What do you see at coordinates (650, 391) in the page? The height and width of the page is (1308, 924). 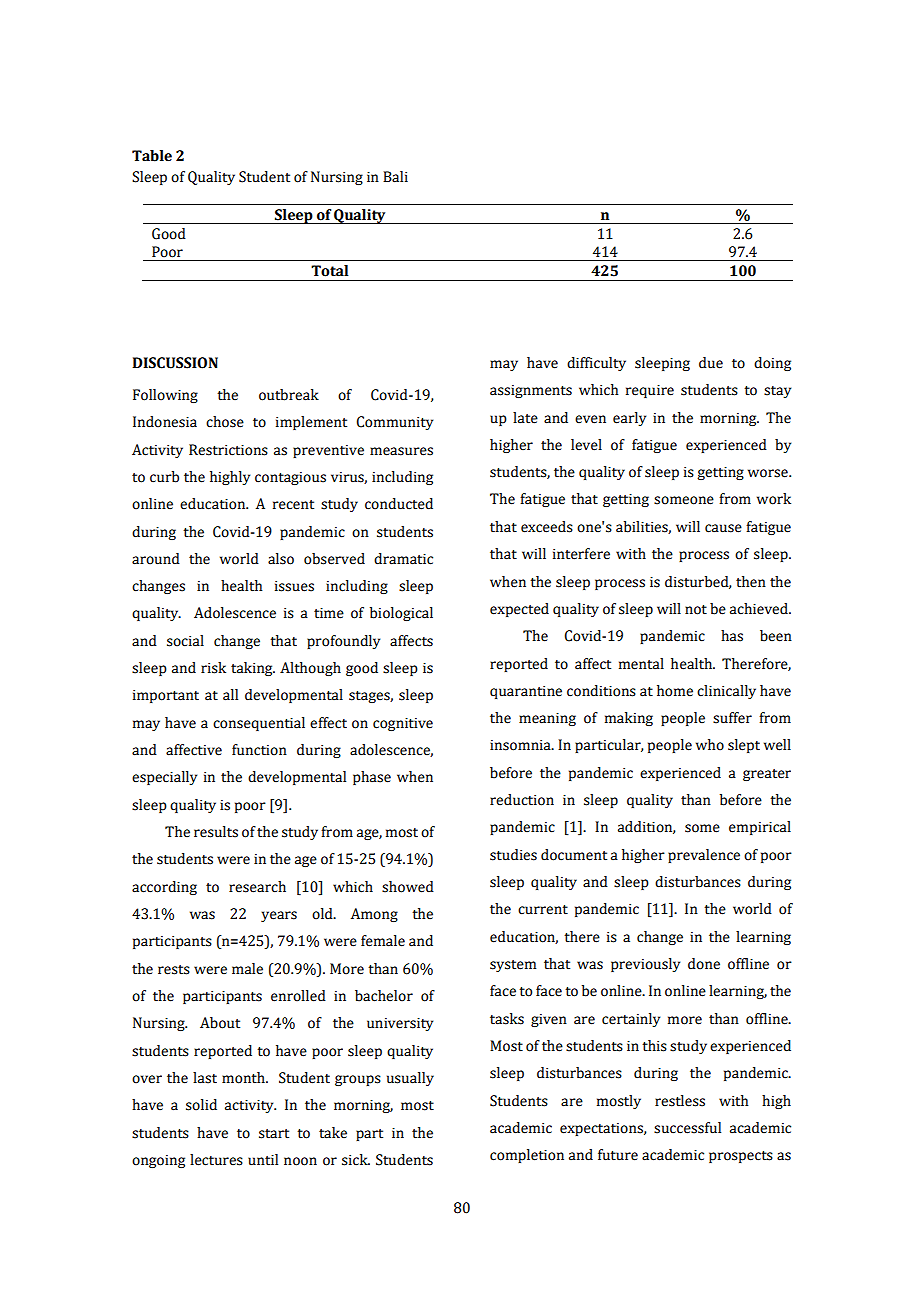 I see `require` at bounding box center [650, 391].
